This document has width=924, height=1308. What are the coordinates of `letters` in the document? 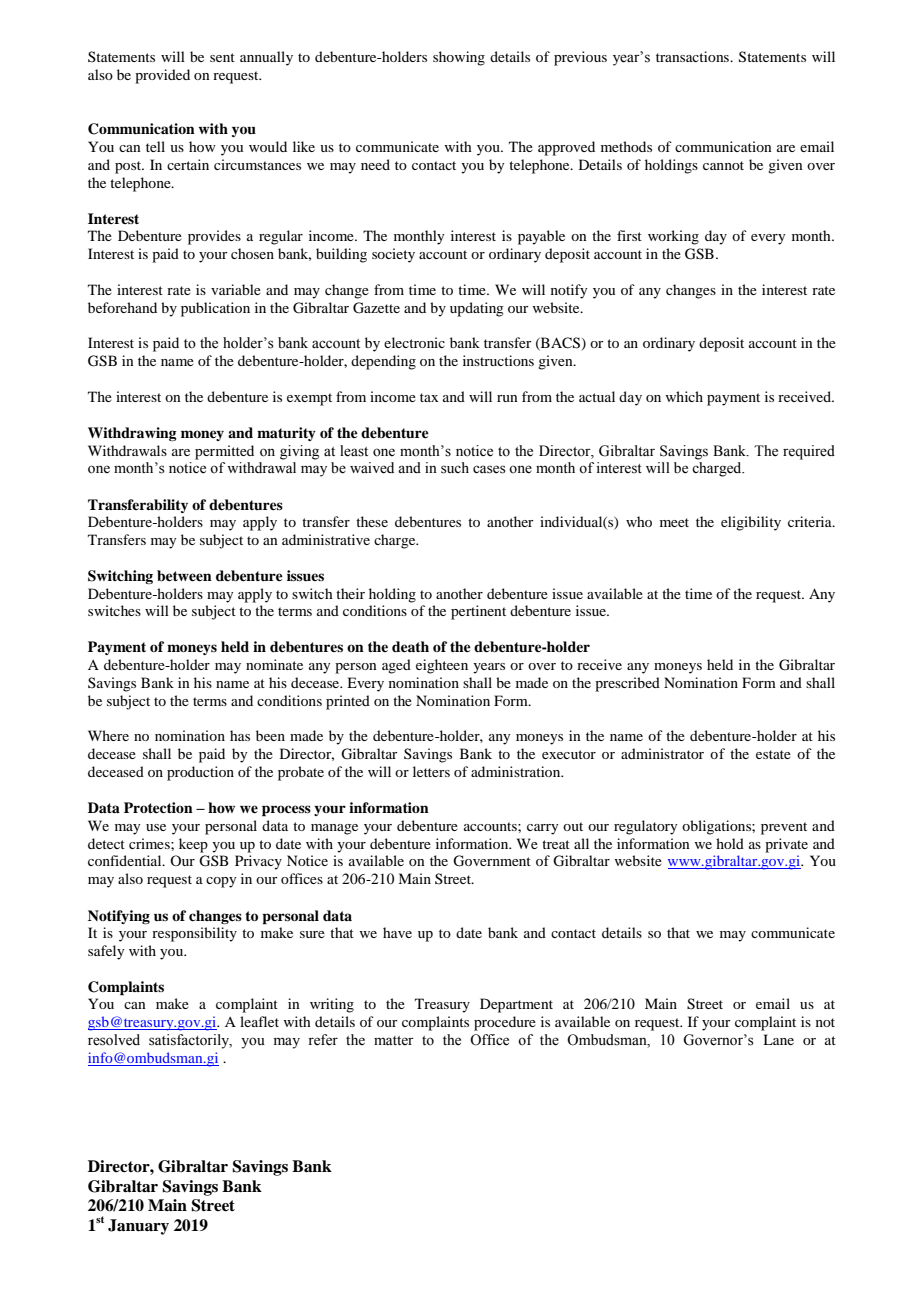 It's located at (431, 771).
